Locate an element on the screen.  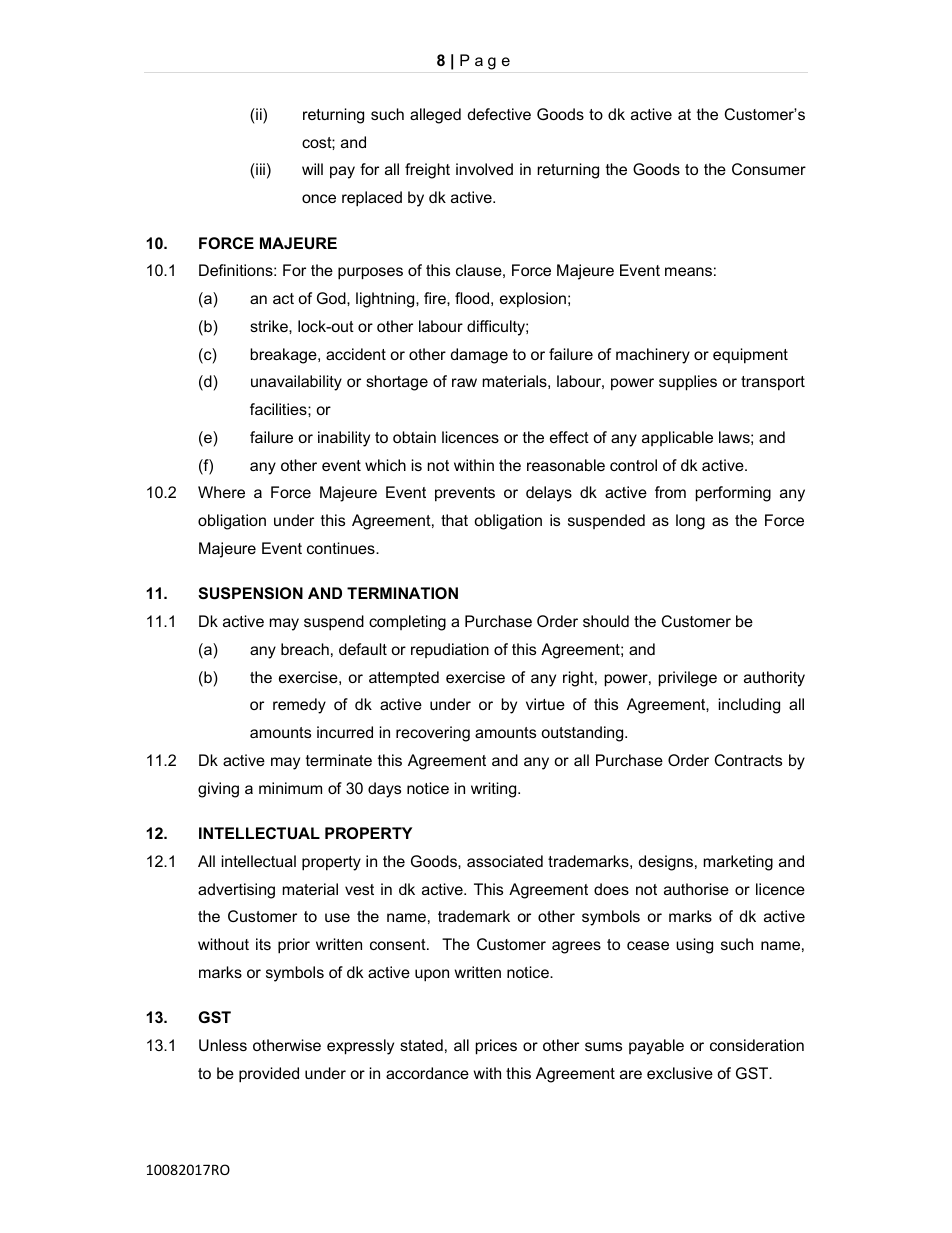
prices is located at coordinates (496, 1047).
